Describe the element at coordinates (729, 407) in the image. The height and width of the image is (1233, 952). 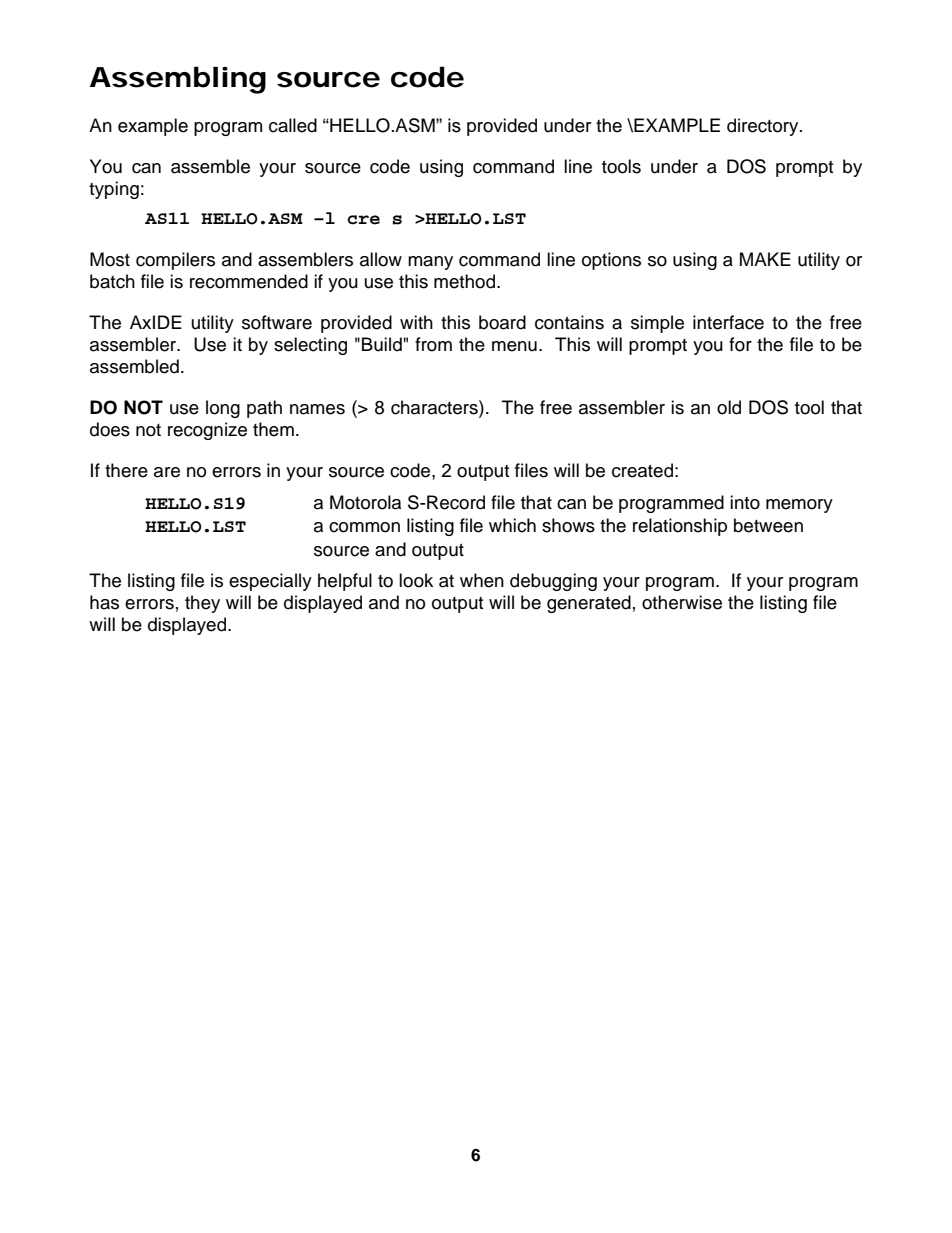
I see `old` at that location.
